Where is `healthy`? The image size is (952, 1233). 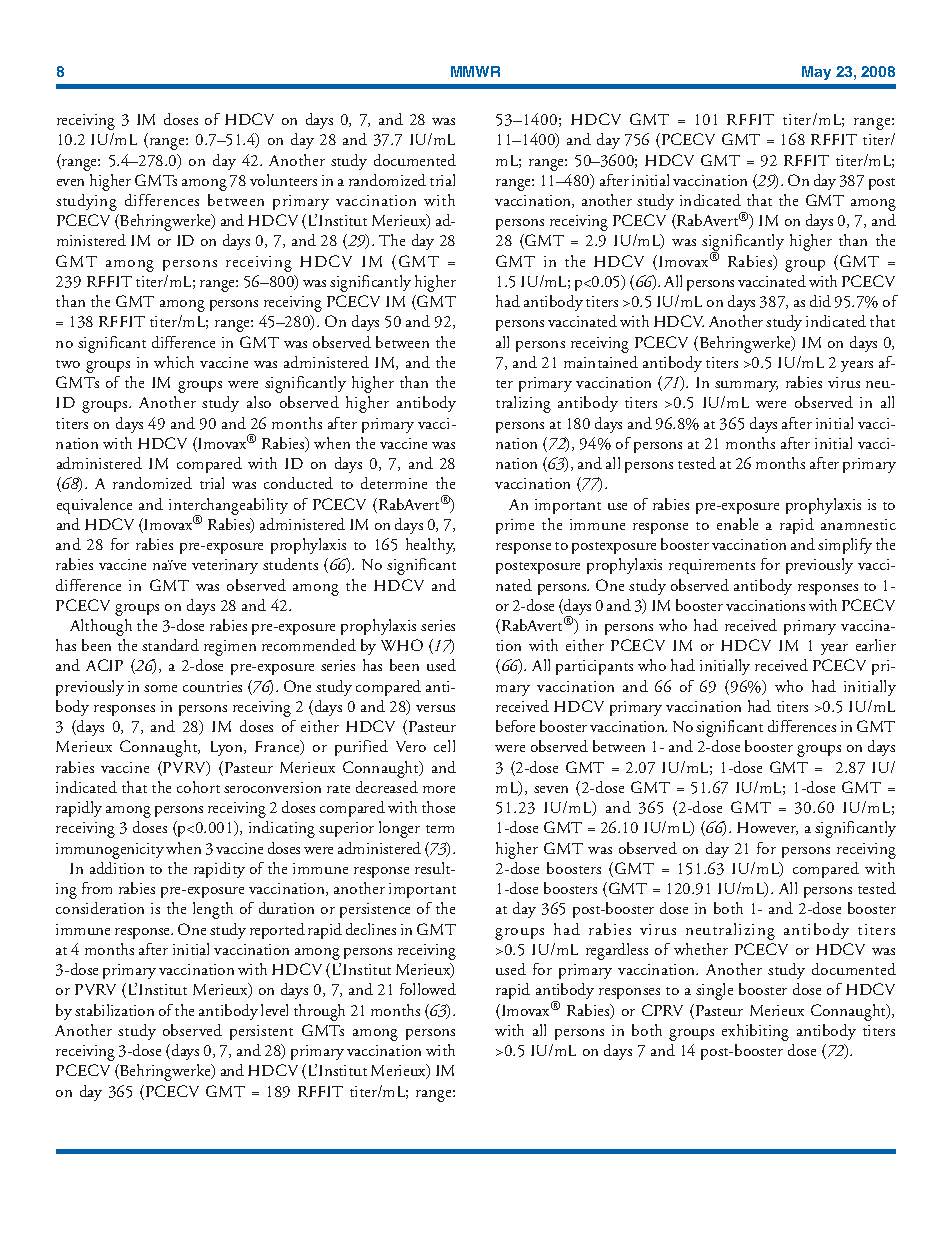 healthy is located at coordinates (430, 546).
